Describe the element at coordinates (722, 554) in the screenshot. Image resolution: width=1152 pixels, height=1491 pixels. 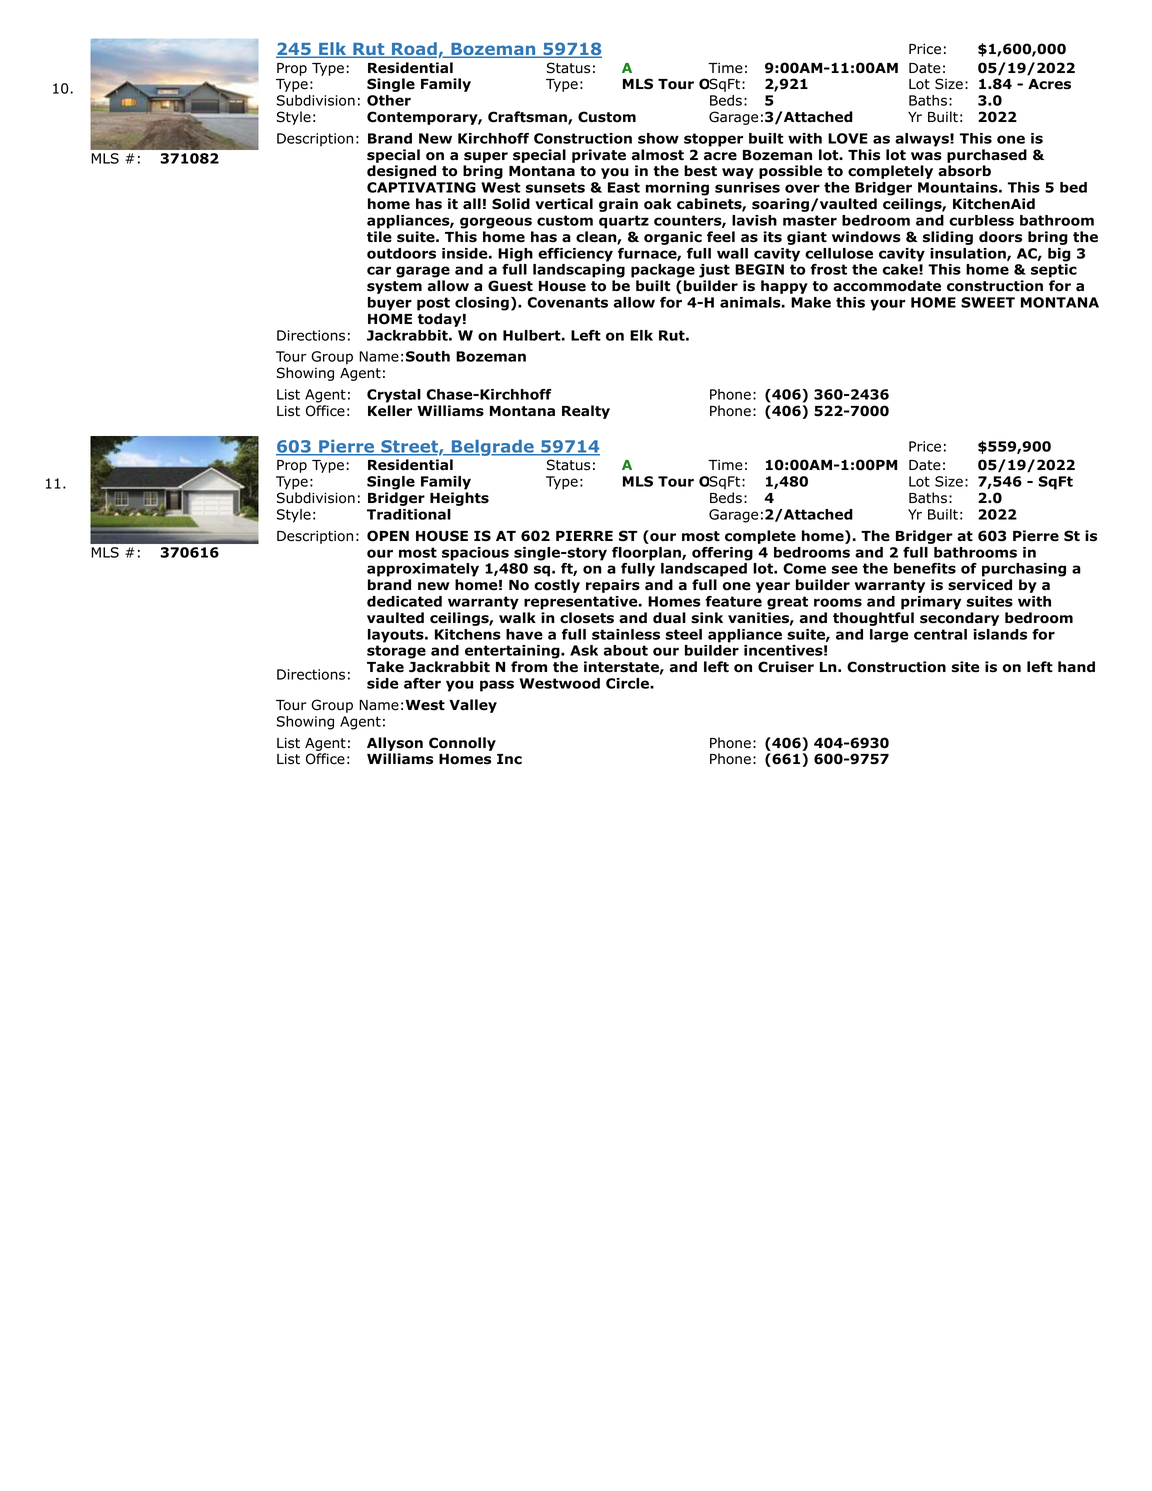
I see `offering` at that location.
